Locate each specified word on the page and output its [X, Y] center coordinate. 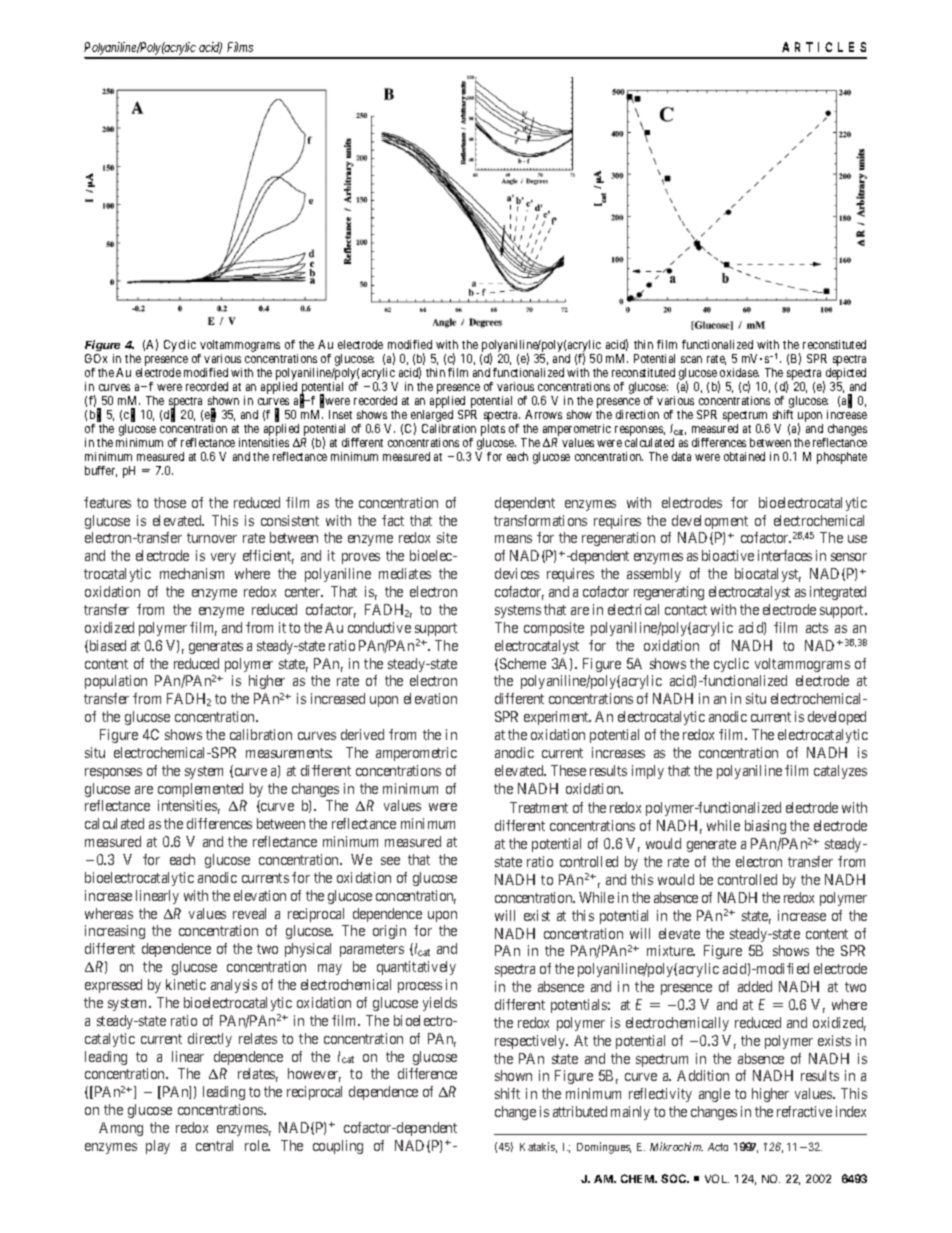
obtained [744, 456]
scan [691, 359]
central [214, 1145]
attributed [580, 1111]
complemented [200, 790]
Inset [340, 414]
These [568, 770]
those [170, 502]
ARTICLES [824, 47]
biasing [765, 827]
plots [493, 431]
